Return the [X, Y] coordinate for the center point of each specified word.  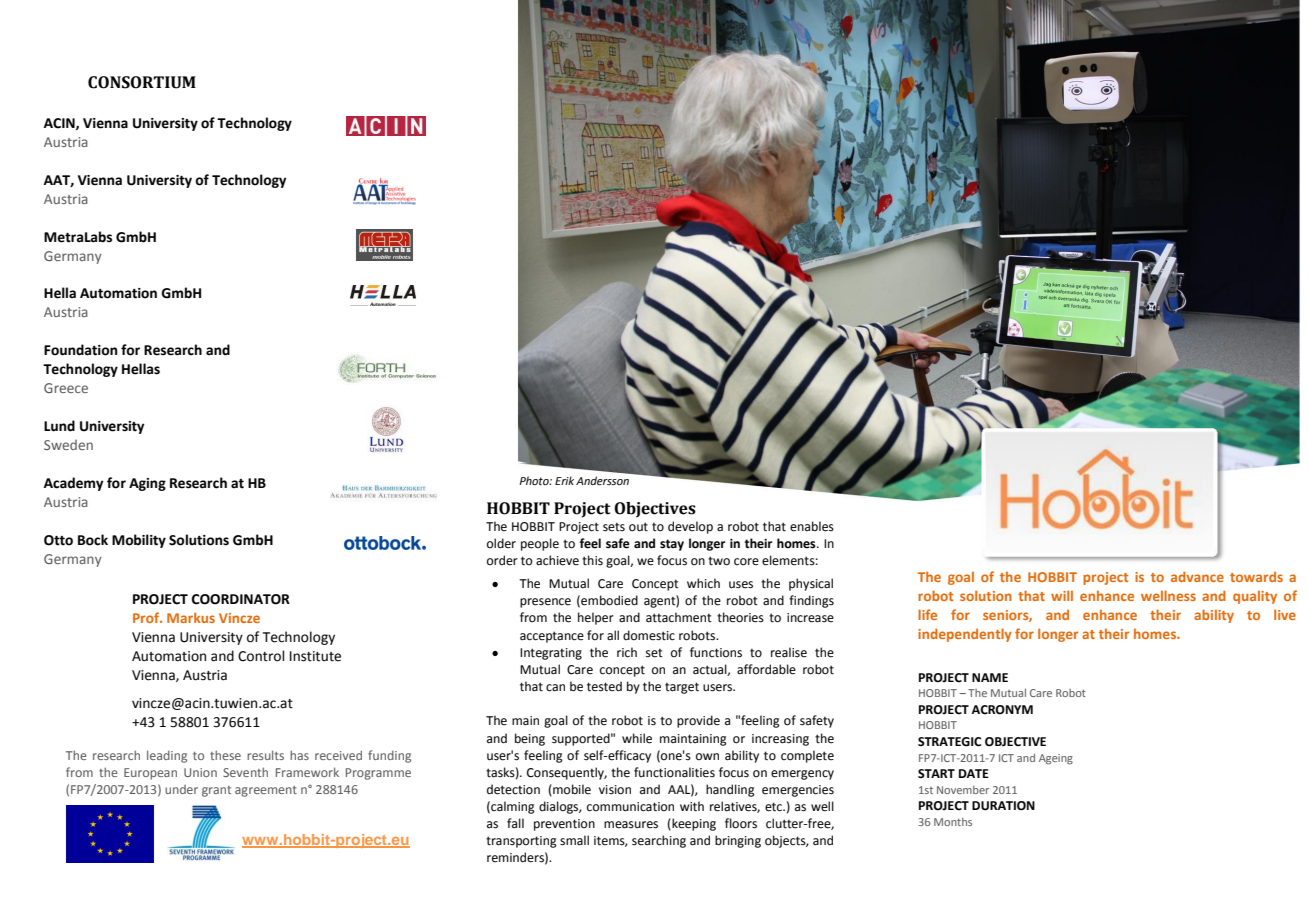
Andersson [602, 480]
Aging [147, 484]
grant [216, 791]
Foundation [80, 350]
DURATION [1003, 806]
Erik [564, 480]
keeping [693, 824]
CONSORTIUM [142, 82]
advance [1197, 576]
